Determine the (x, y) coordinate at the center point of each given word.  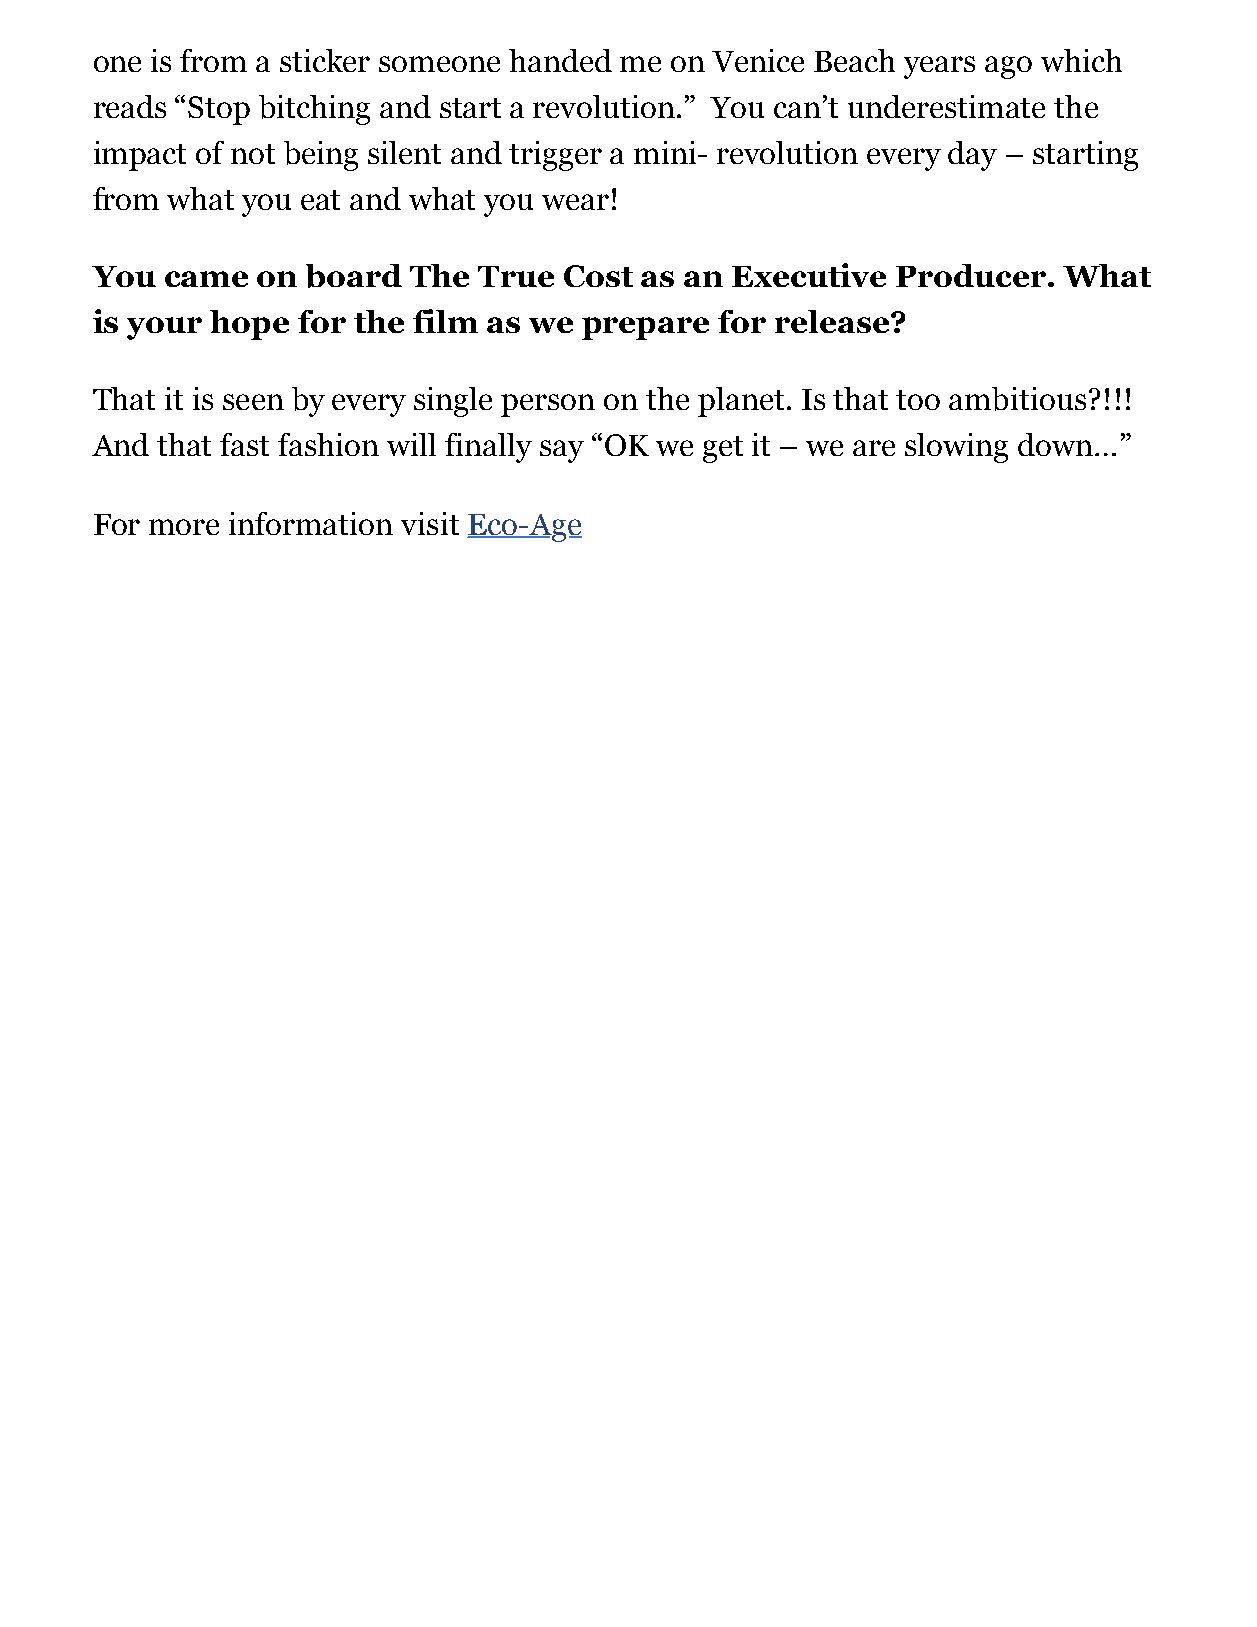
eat (320, 200)
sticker (325, 60)
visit (430, 523)
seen (253, 402)
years (939, 67)
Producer (971, 275)
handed (560, 60)
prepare (645, 328)
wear (575, 202)
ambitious (1017, 399)
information (311, 523)
